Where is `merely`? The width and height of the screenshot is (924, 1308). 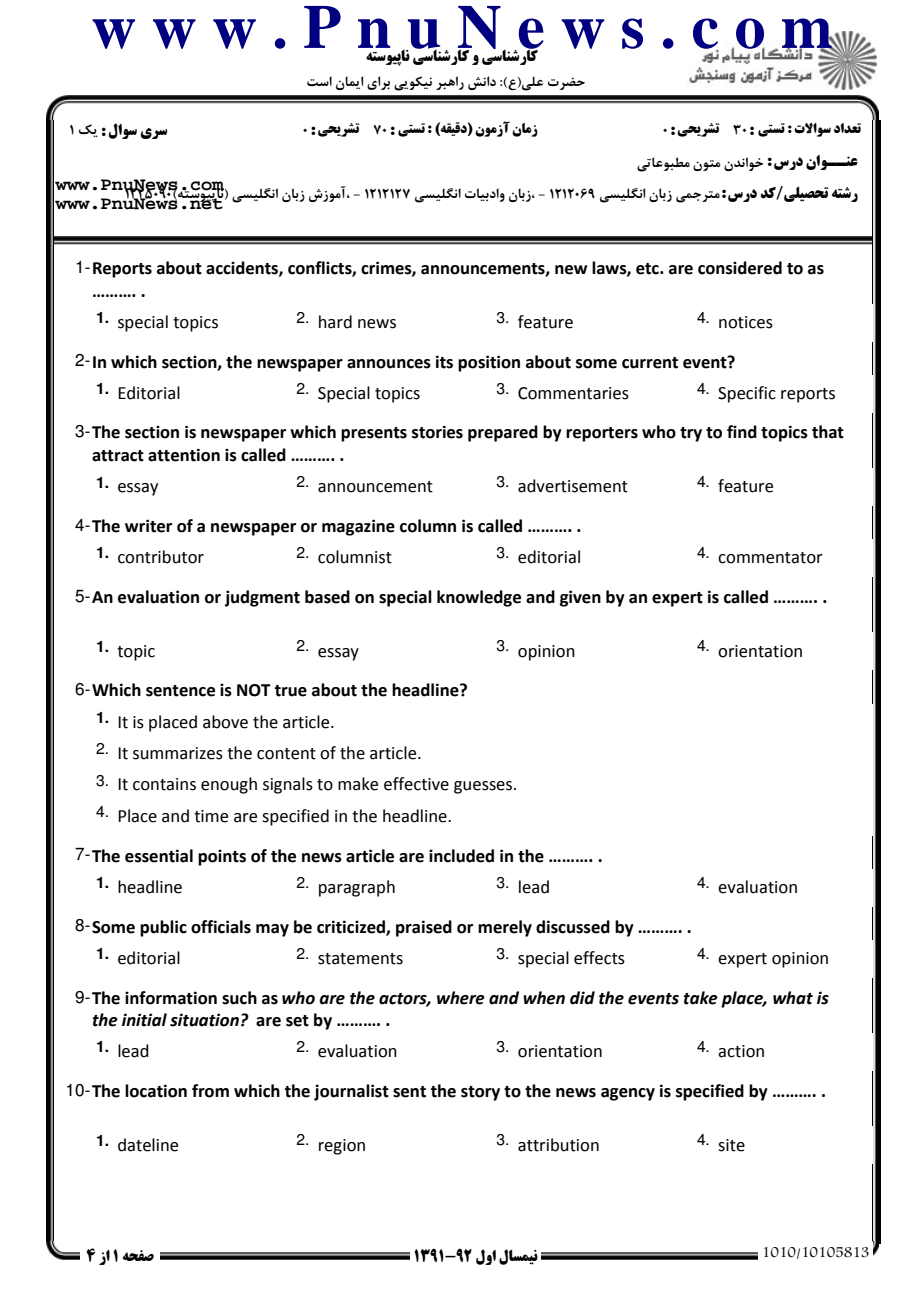 merely is located at coordinates (505, 928).
